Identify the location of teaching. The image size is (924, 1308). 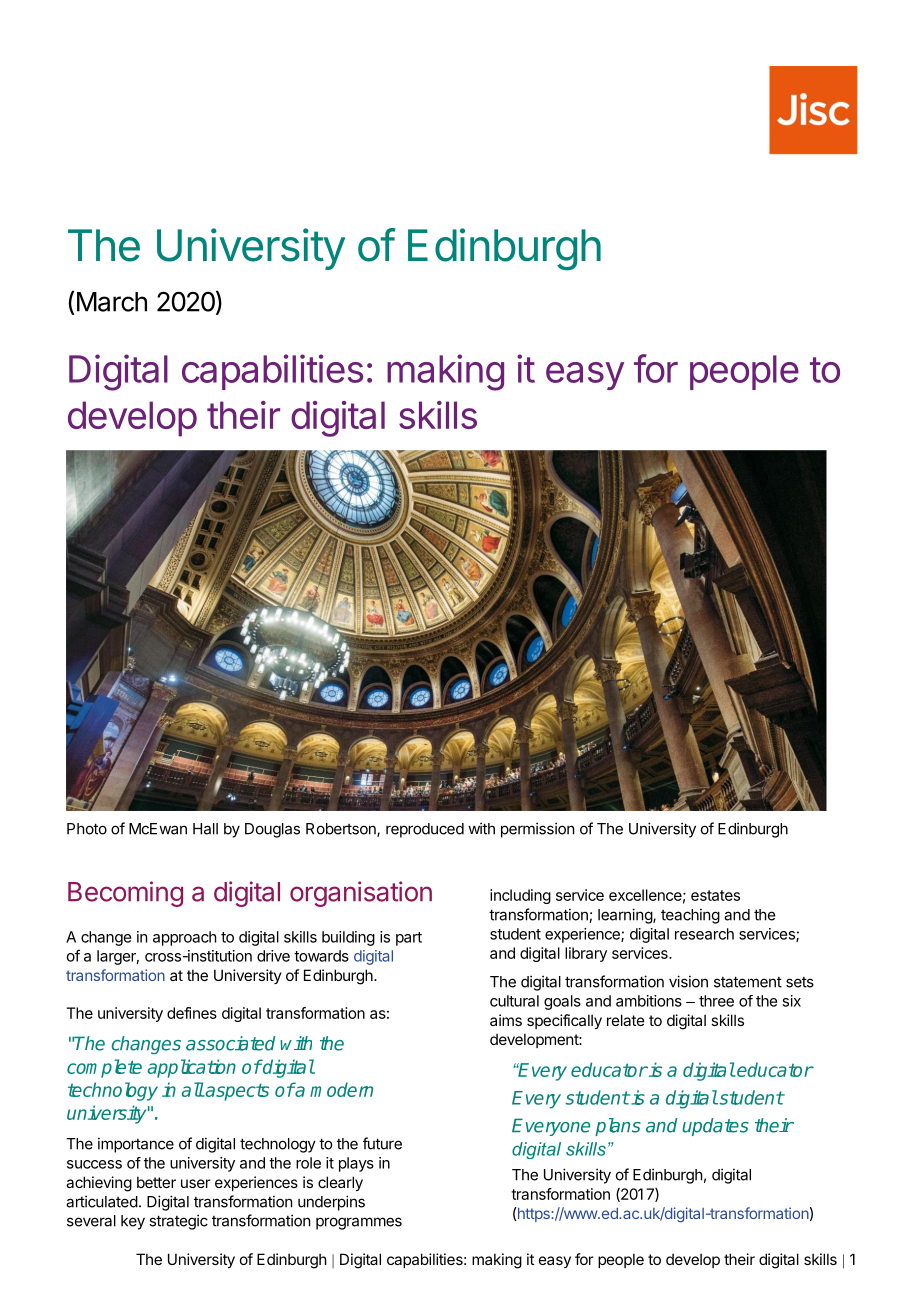
(690, 916).
